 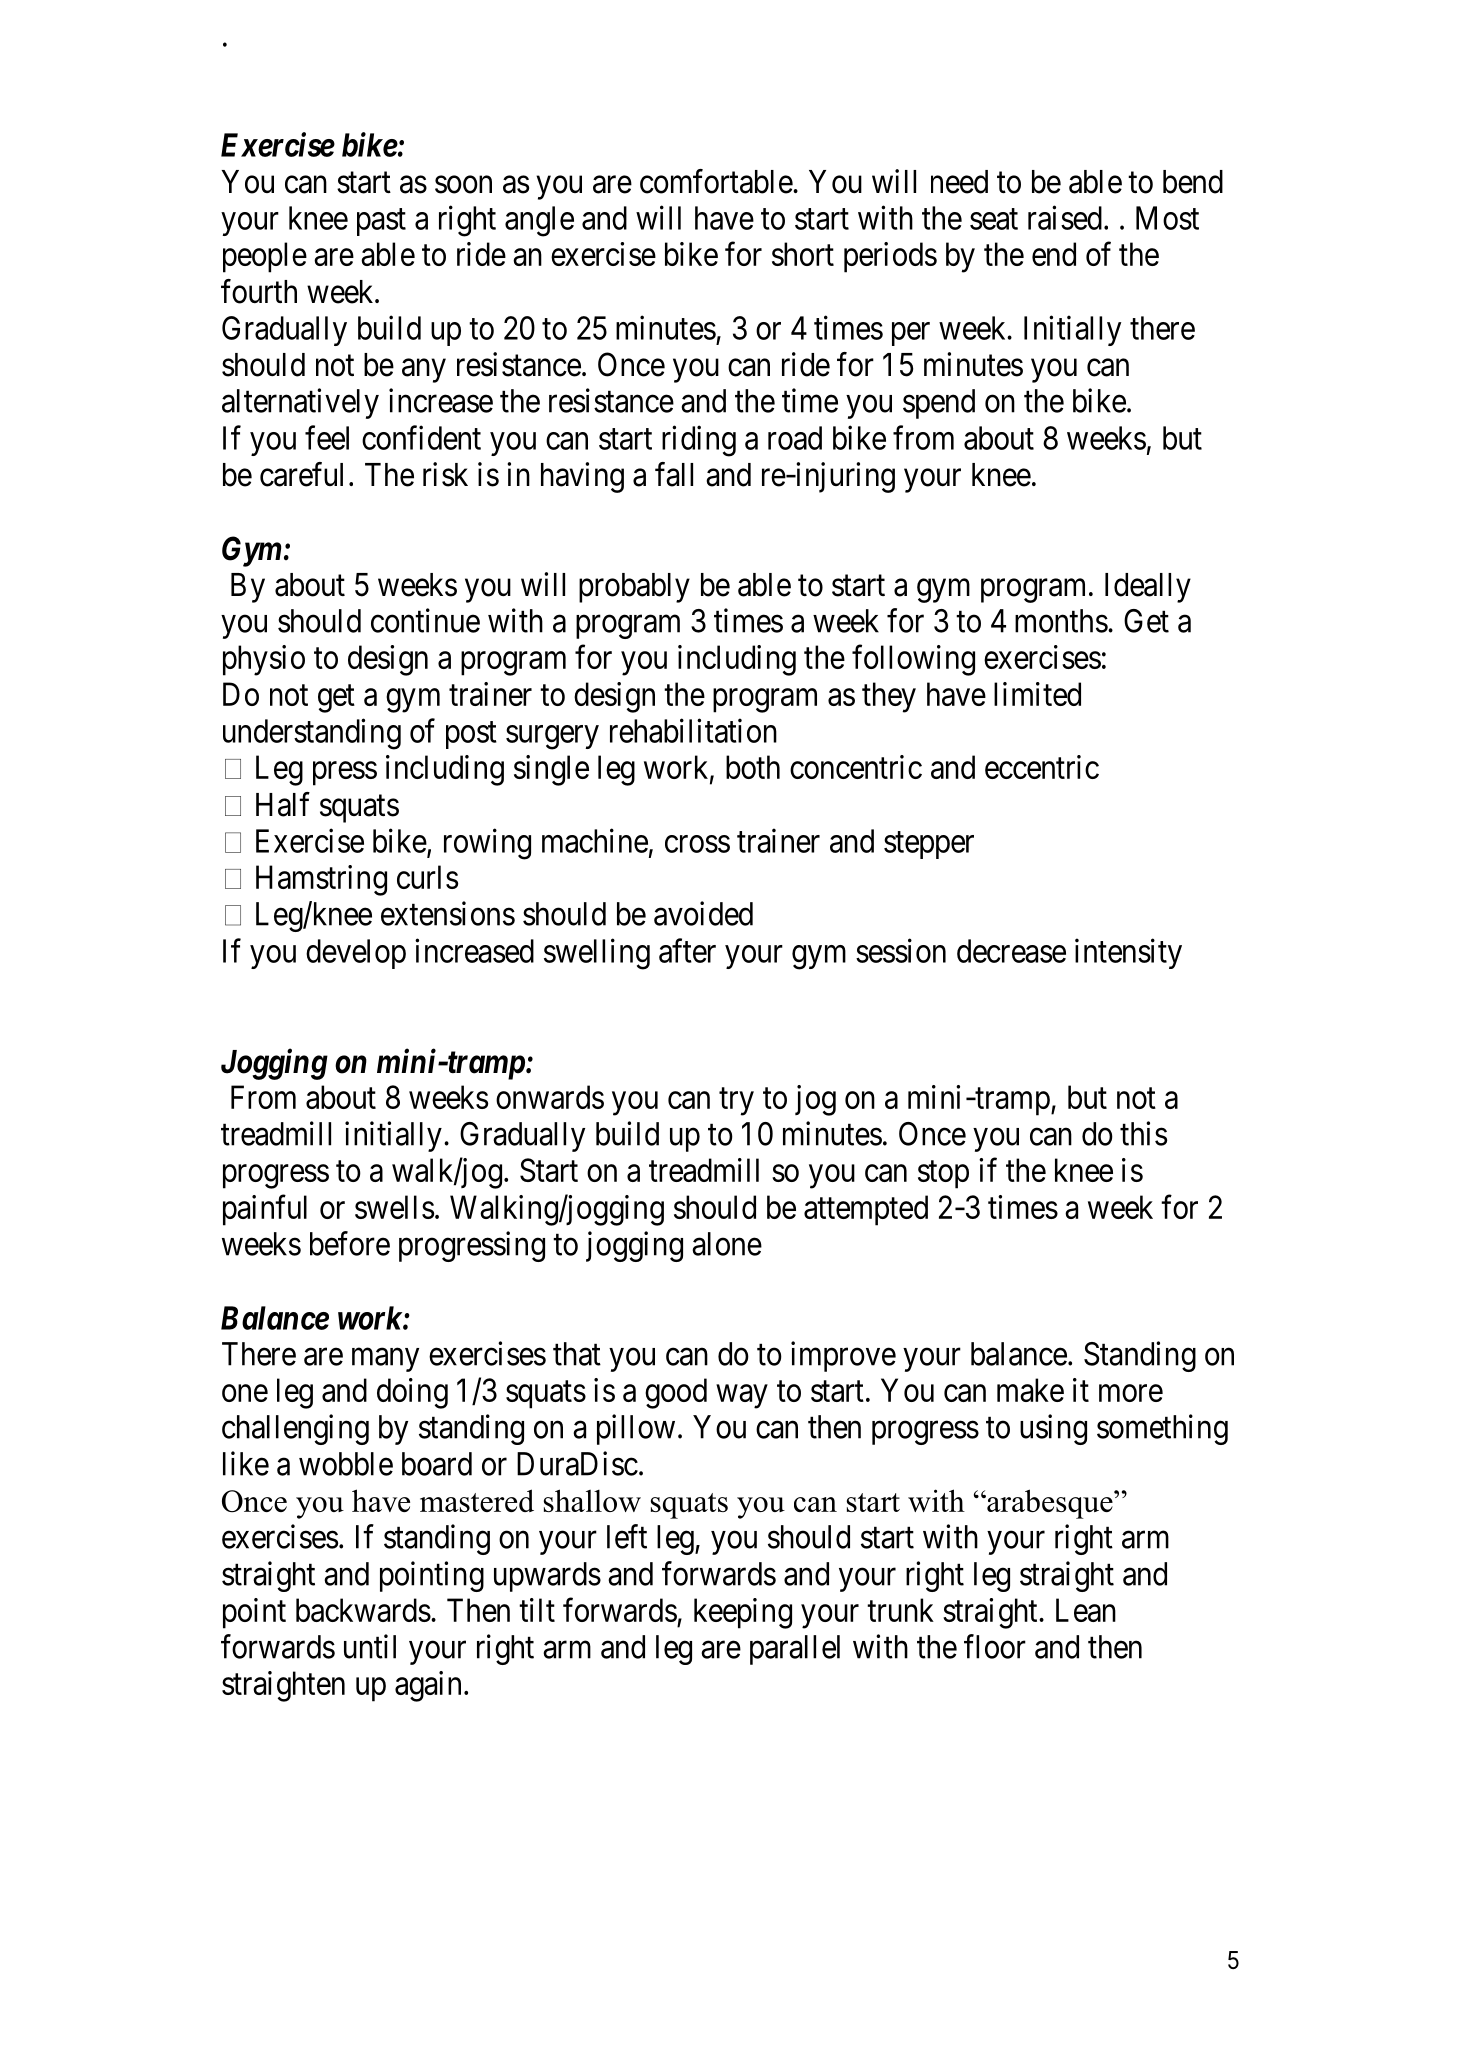 What do you see at coordinates (370, 1646) in the document?
I see `until` at bounding box center [370, 1646].
